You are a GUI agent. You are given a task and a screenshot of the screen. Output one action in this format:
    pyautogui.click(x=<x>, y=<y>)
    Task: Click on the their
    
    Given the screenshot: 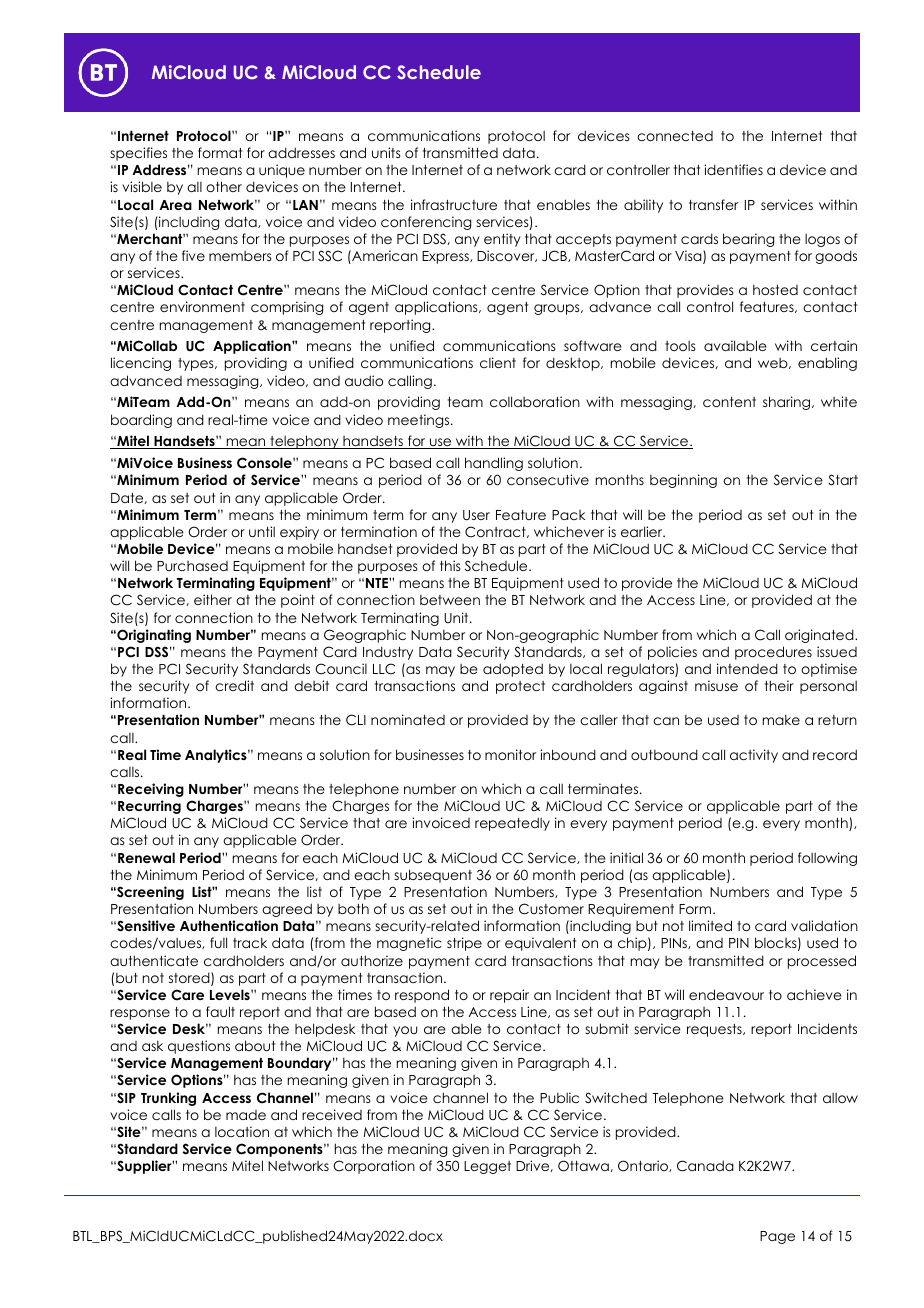 What is the action you would take?
    pyautogui.click(x=779, y=685)
